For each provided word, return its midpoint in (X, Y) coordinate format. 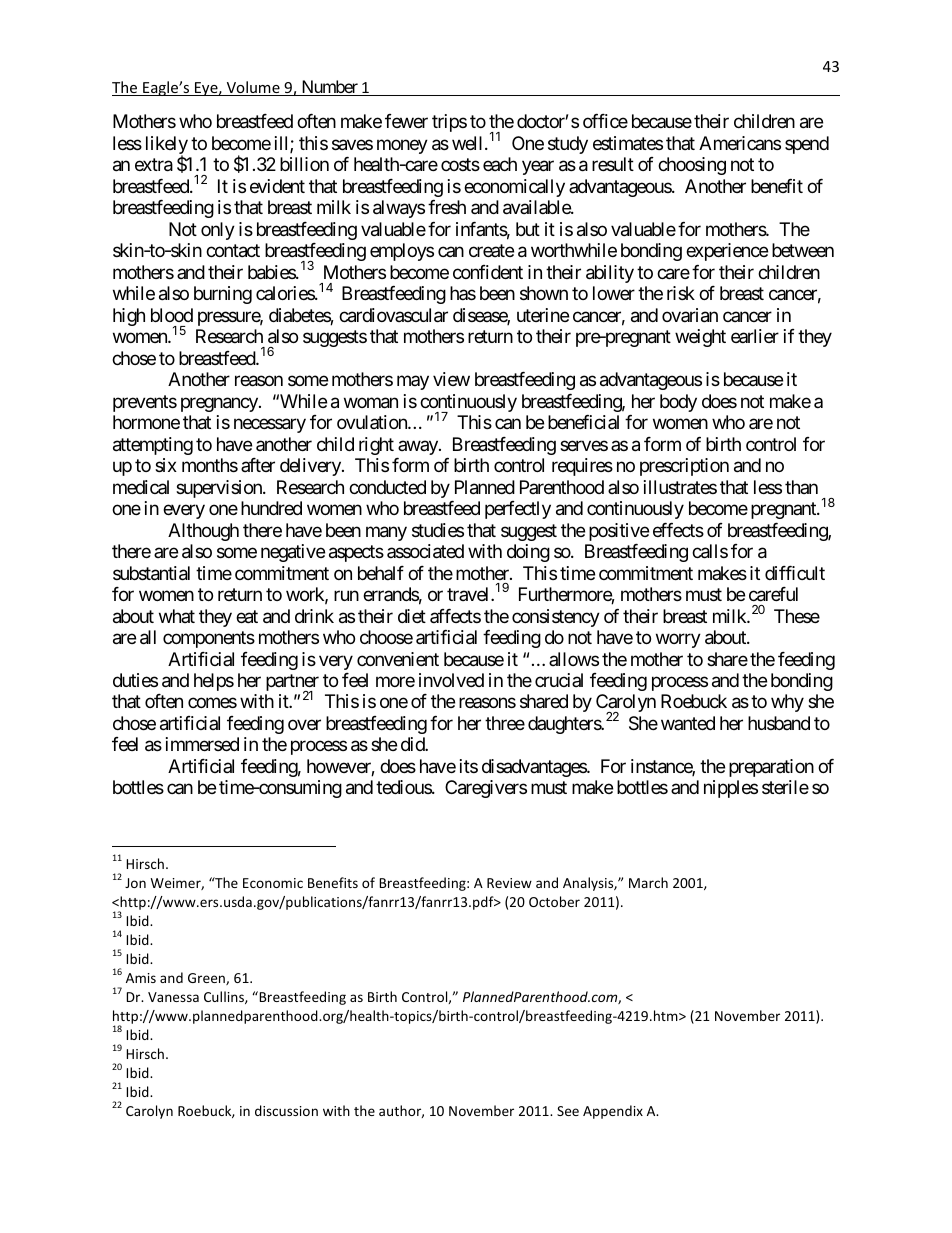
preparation (771, 768)
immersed (202, 744)
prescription (684, 467)
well (469, 143)
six (166, 465)
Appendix (613, 1112)
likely (167, 146)
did (413, 744)
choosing (692, 166)
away (419, 447)
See (568, 1111)
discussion (286, 1110)
